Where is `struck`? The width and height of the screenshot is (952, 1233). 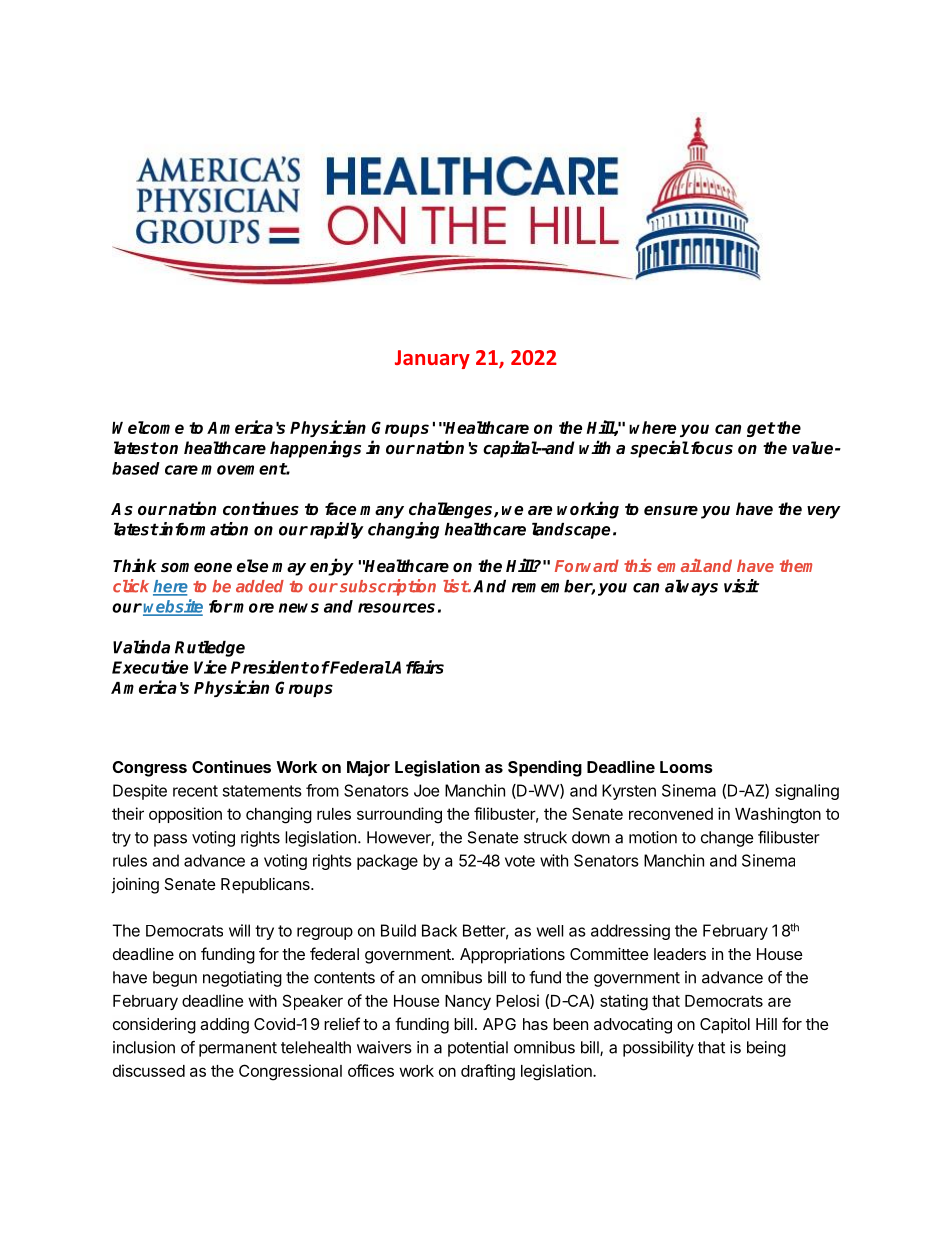 struck is located at coordinates (545, 837).
